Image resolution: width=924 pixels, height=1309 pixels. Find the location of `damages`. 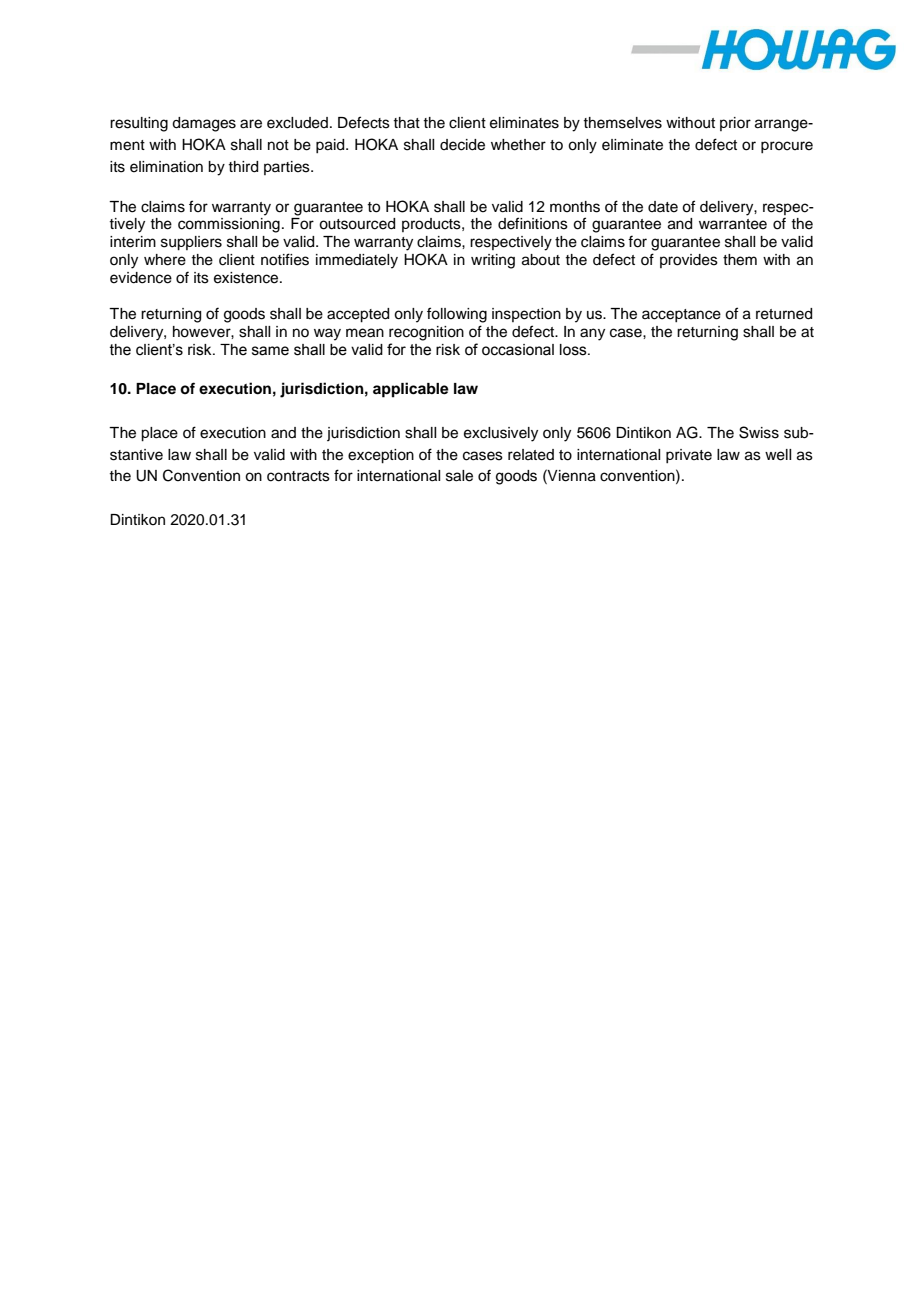

damages is located at coordinates (204, 124).
